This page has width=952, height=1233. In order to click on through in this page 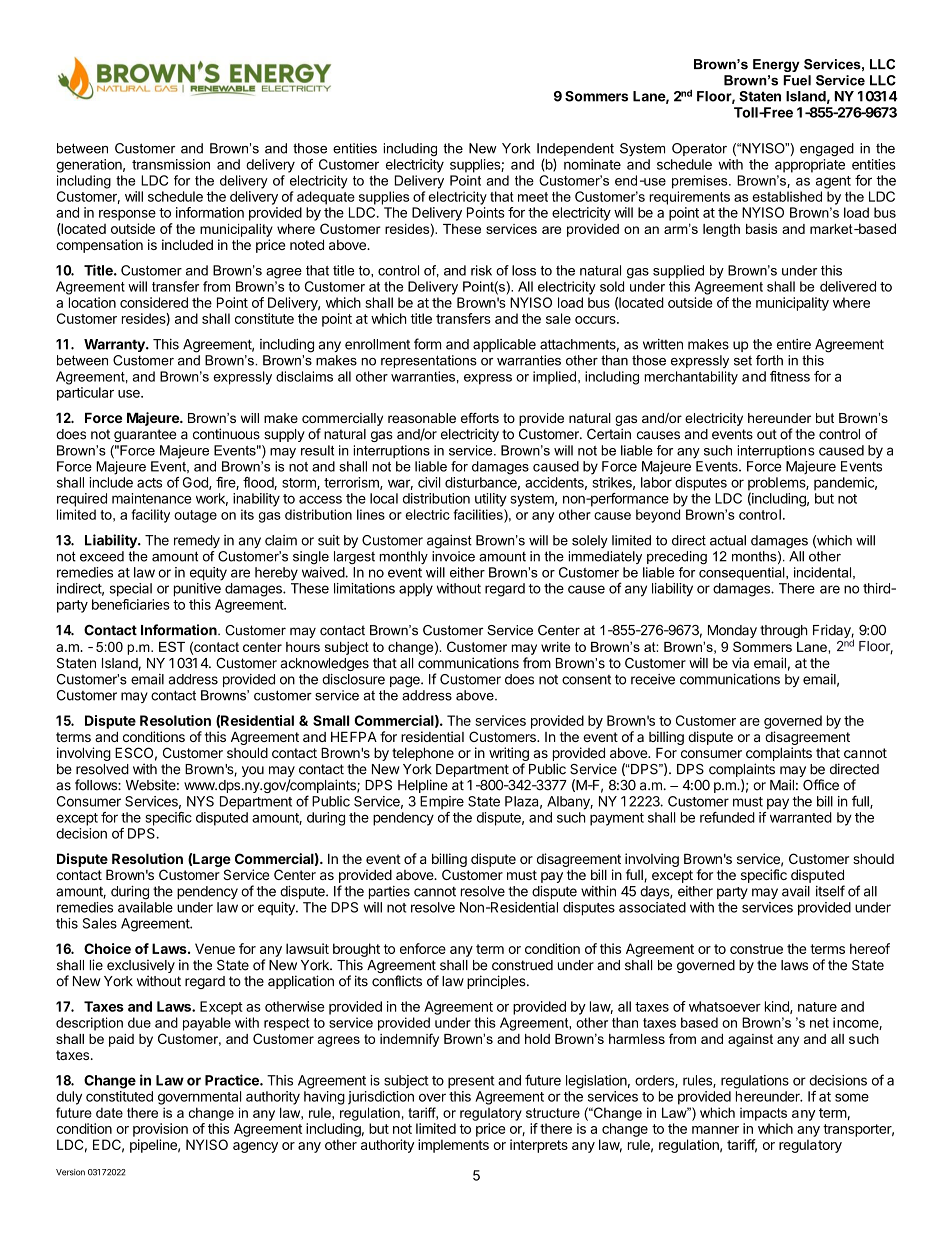, I will do `click(784, 631)`.
